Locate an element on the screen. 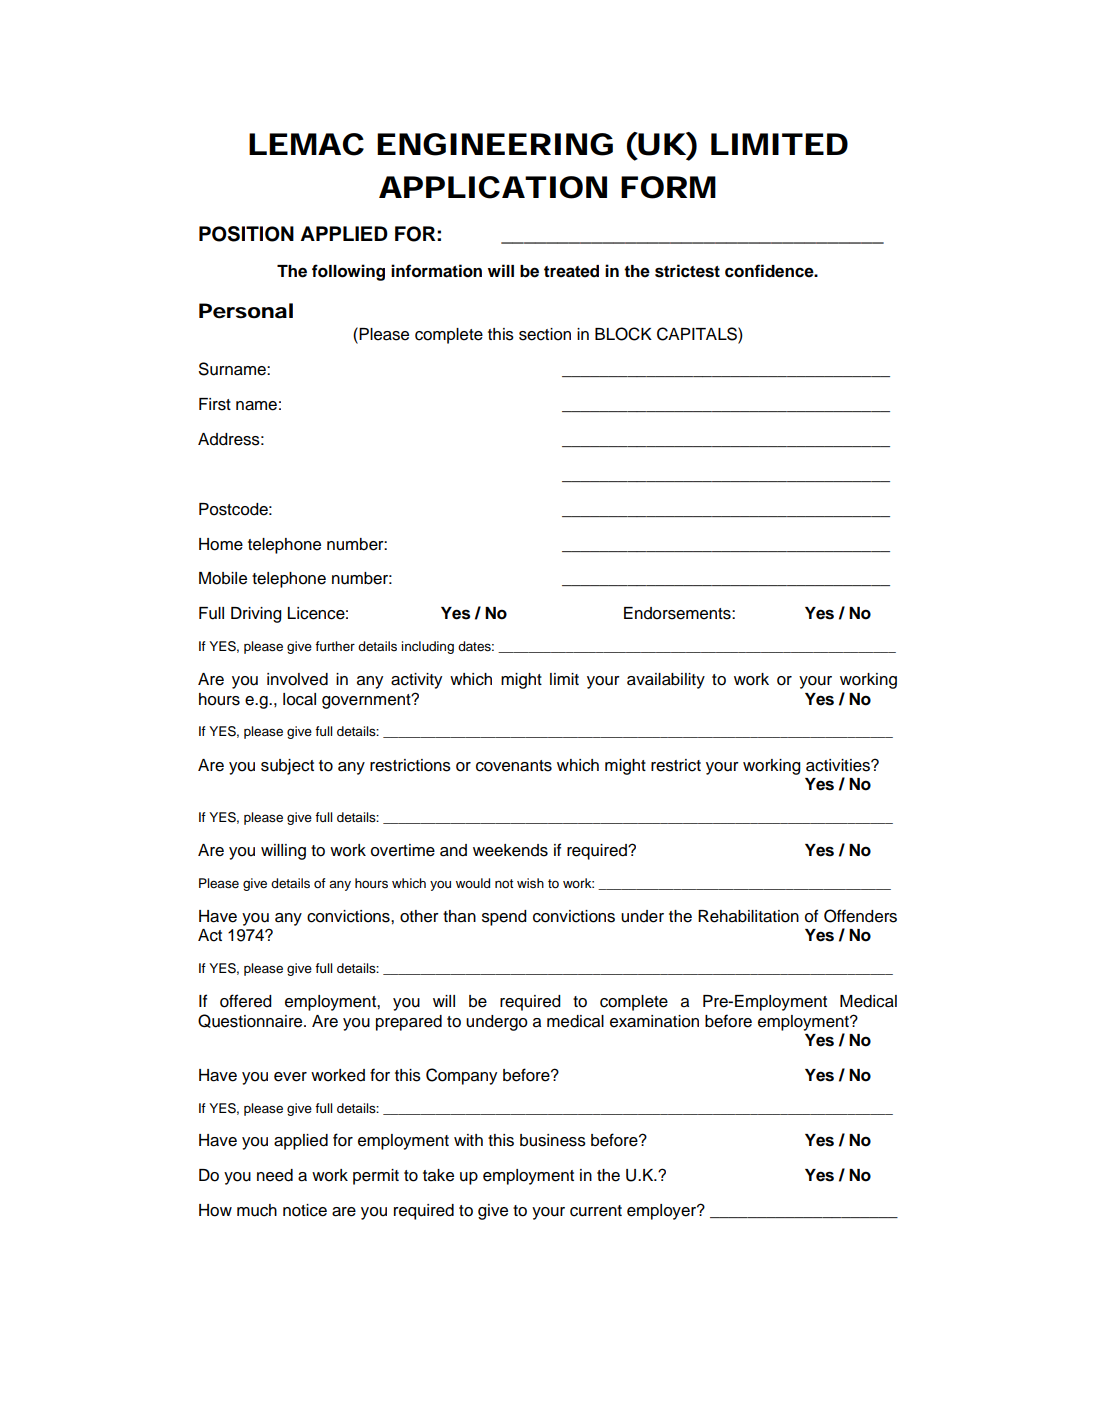  strictest is located at coordinates (687, 271).
